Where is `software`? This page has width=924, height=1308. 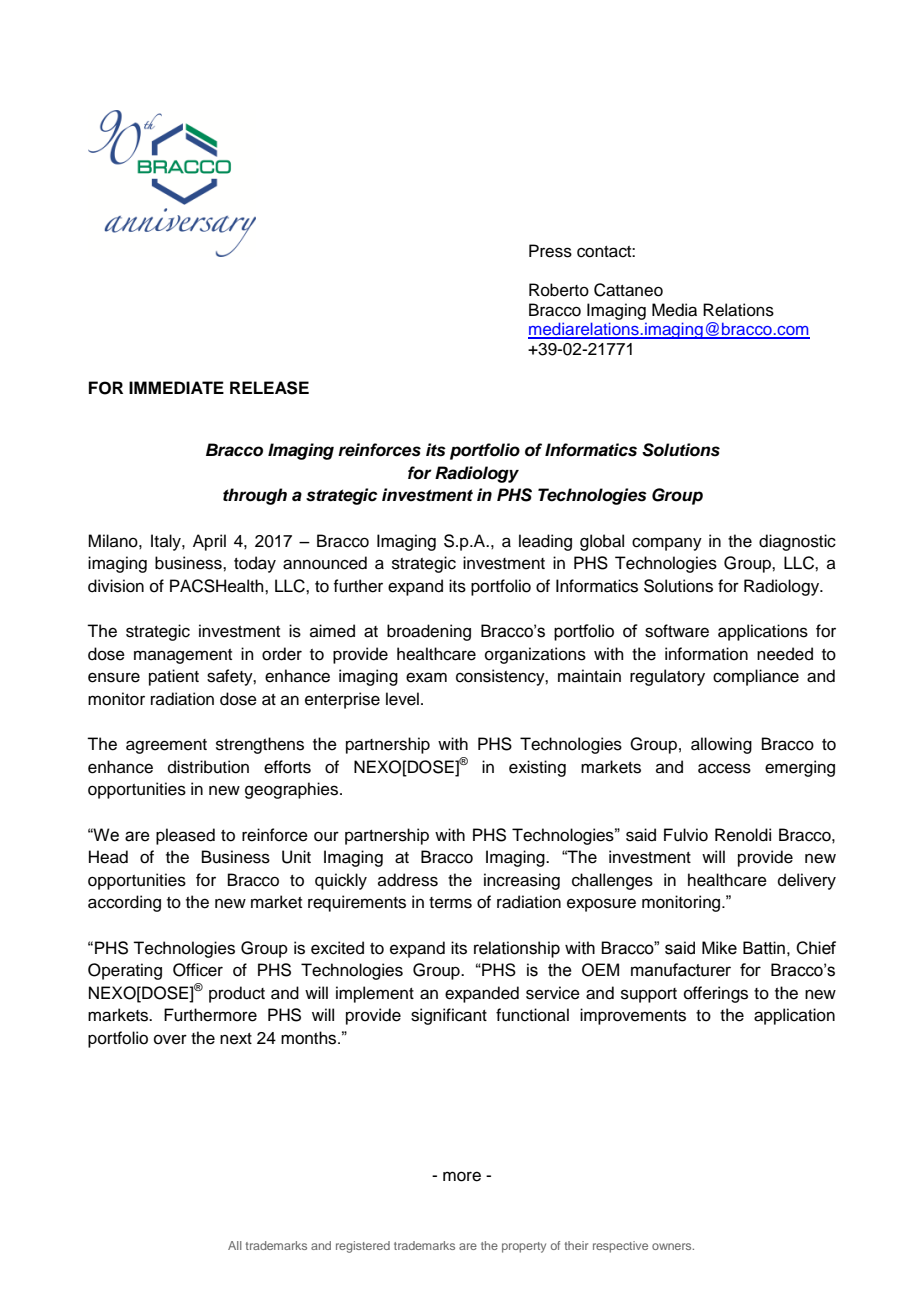
software is located at coordinates (677, 631).
